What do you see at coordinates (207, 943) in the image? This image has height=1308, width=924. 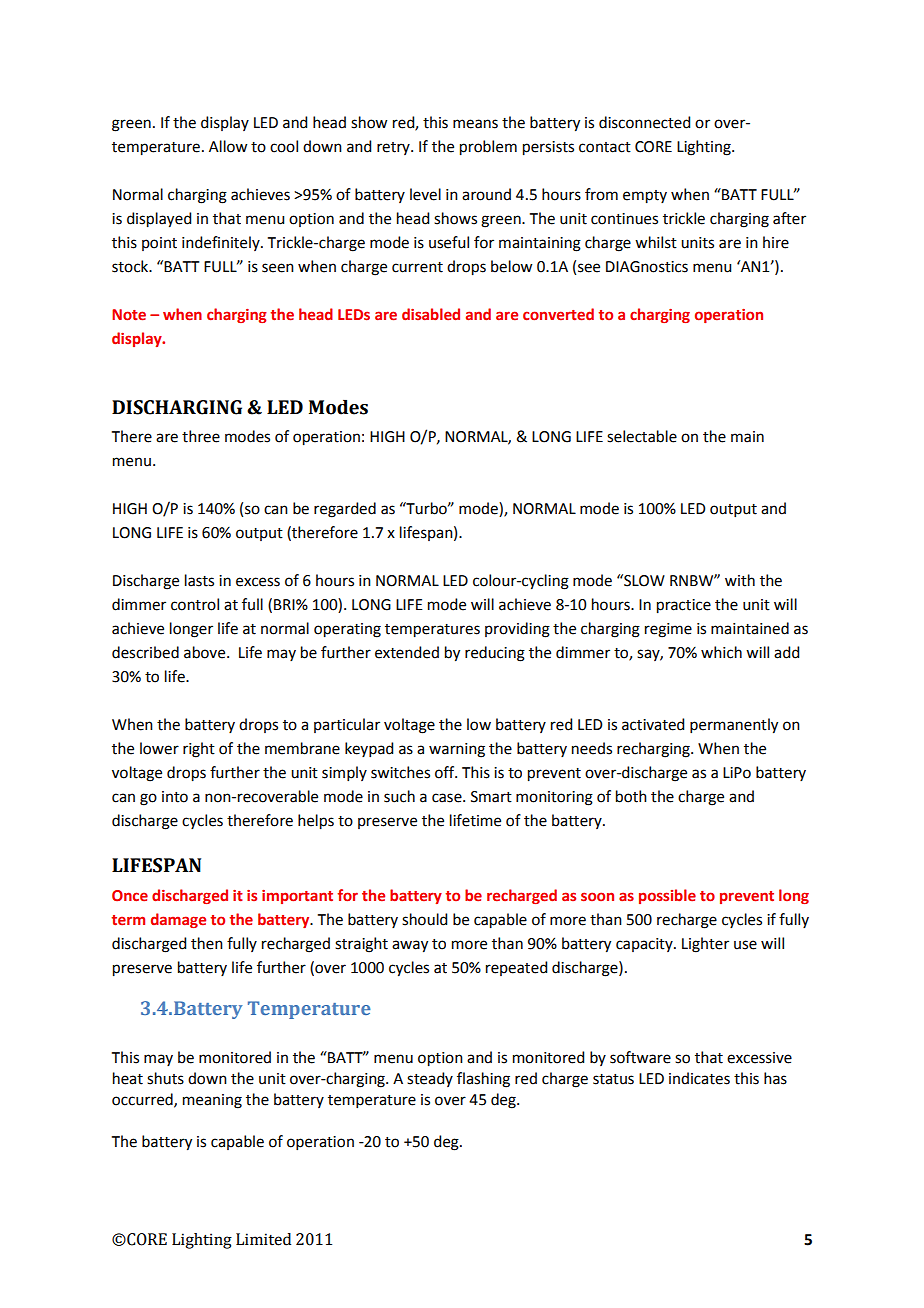 I see `then` at bounding box center [207, 943].
